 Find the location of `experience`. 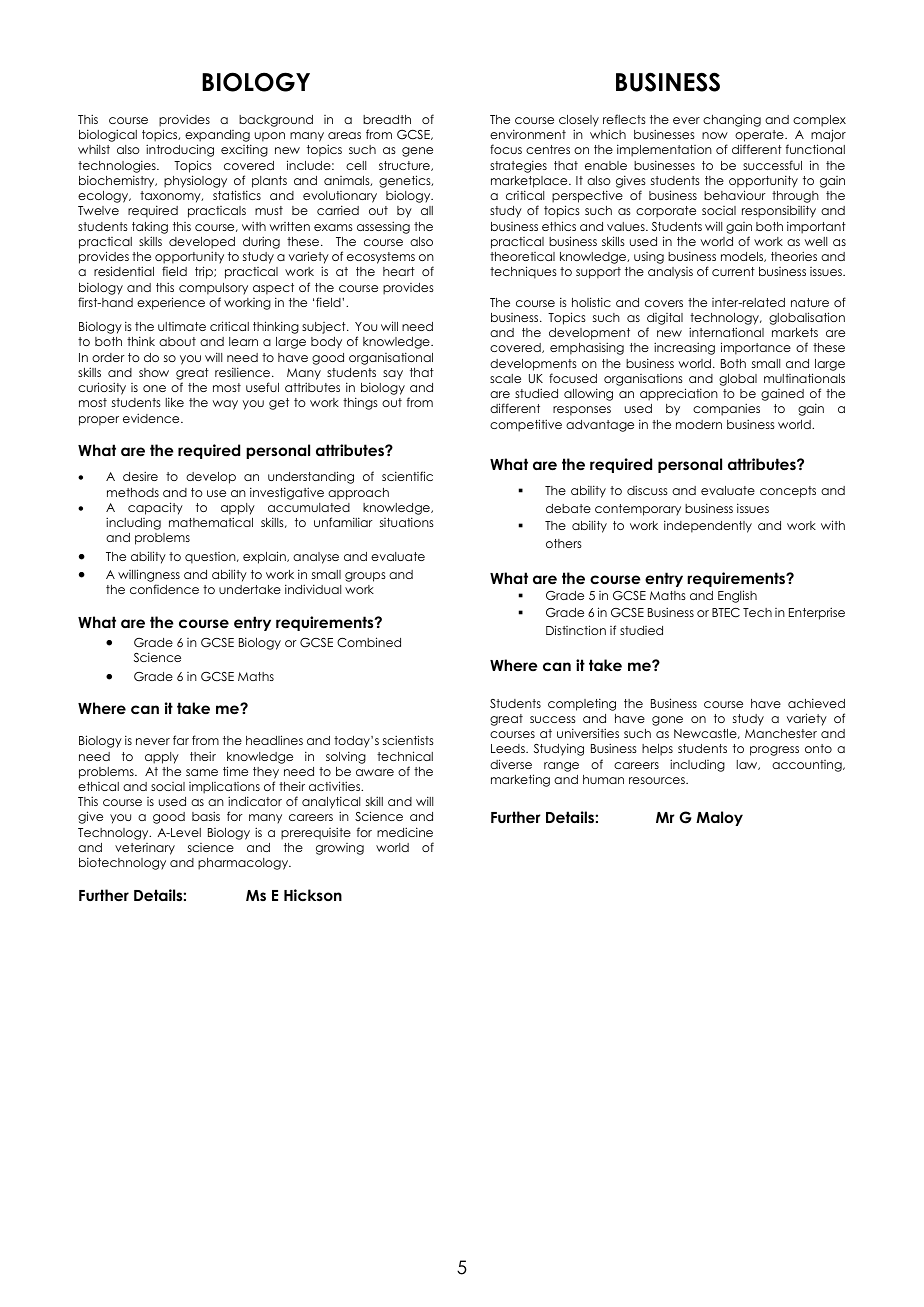

experience is located at coordinates (171, 303).
